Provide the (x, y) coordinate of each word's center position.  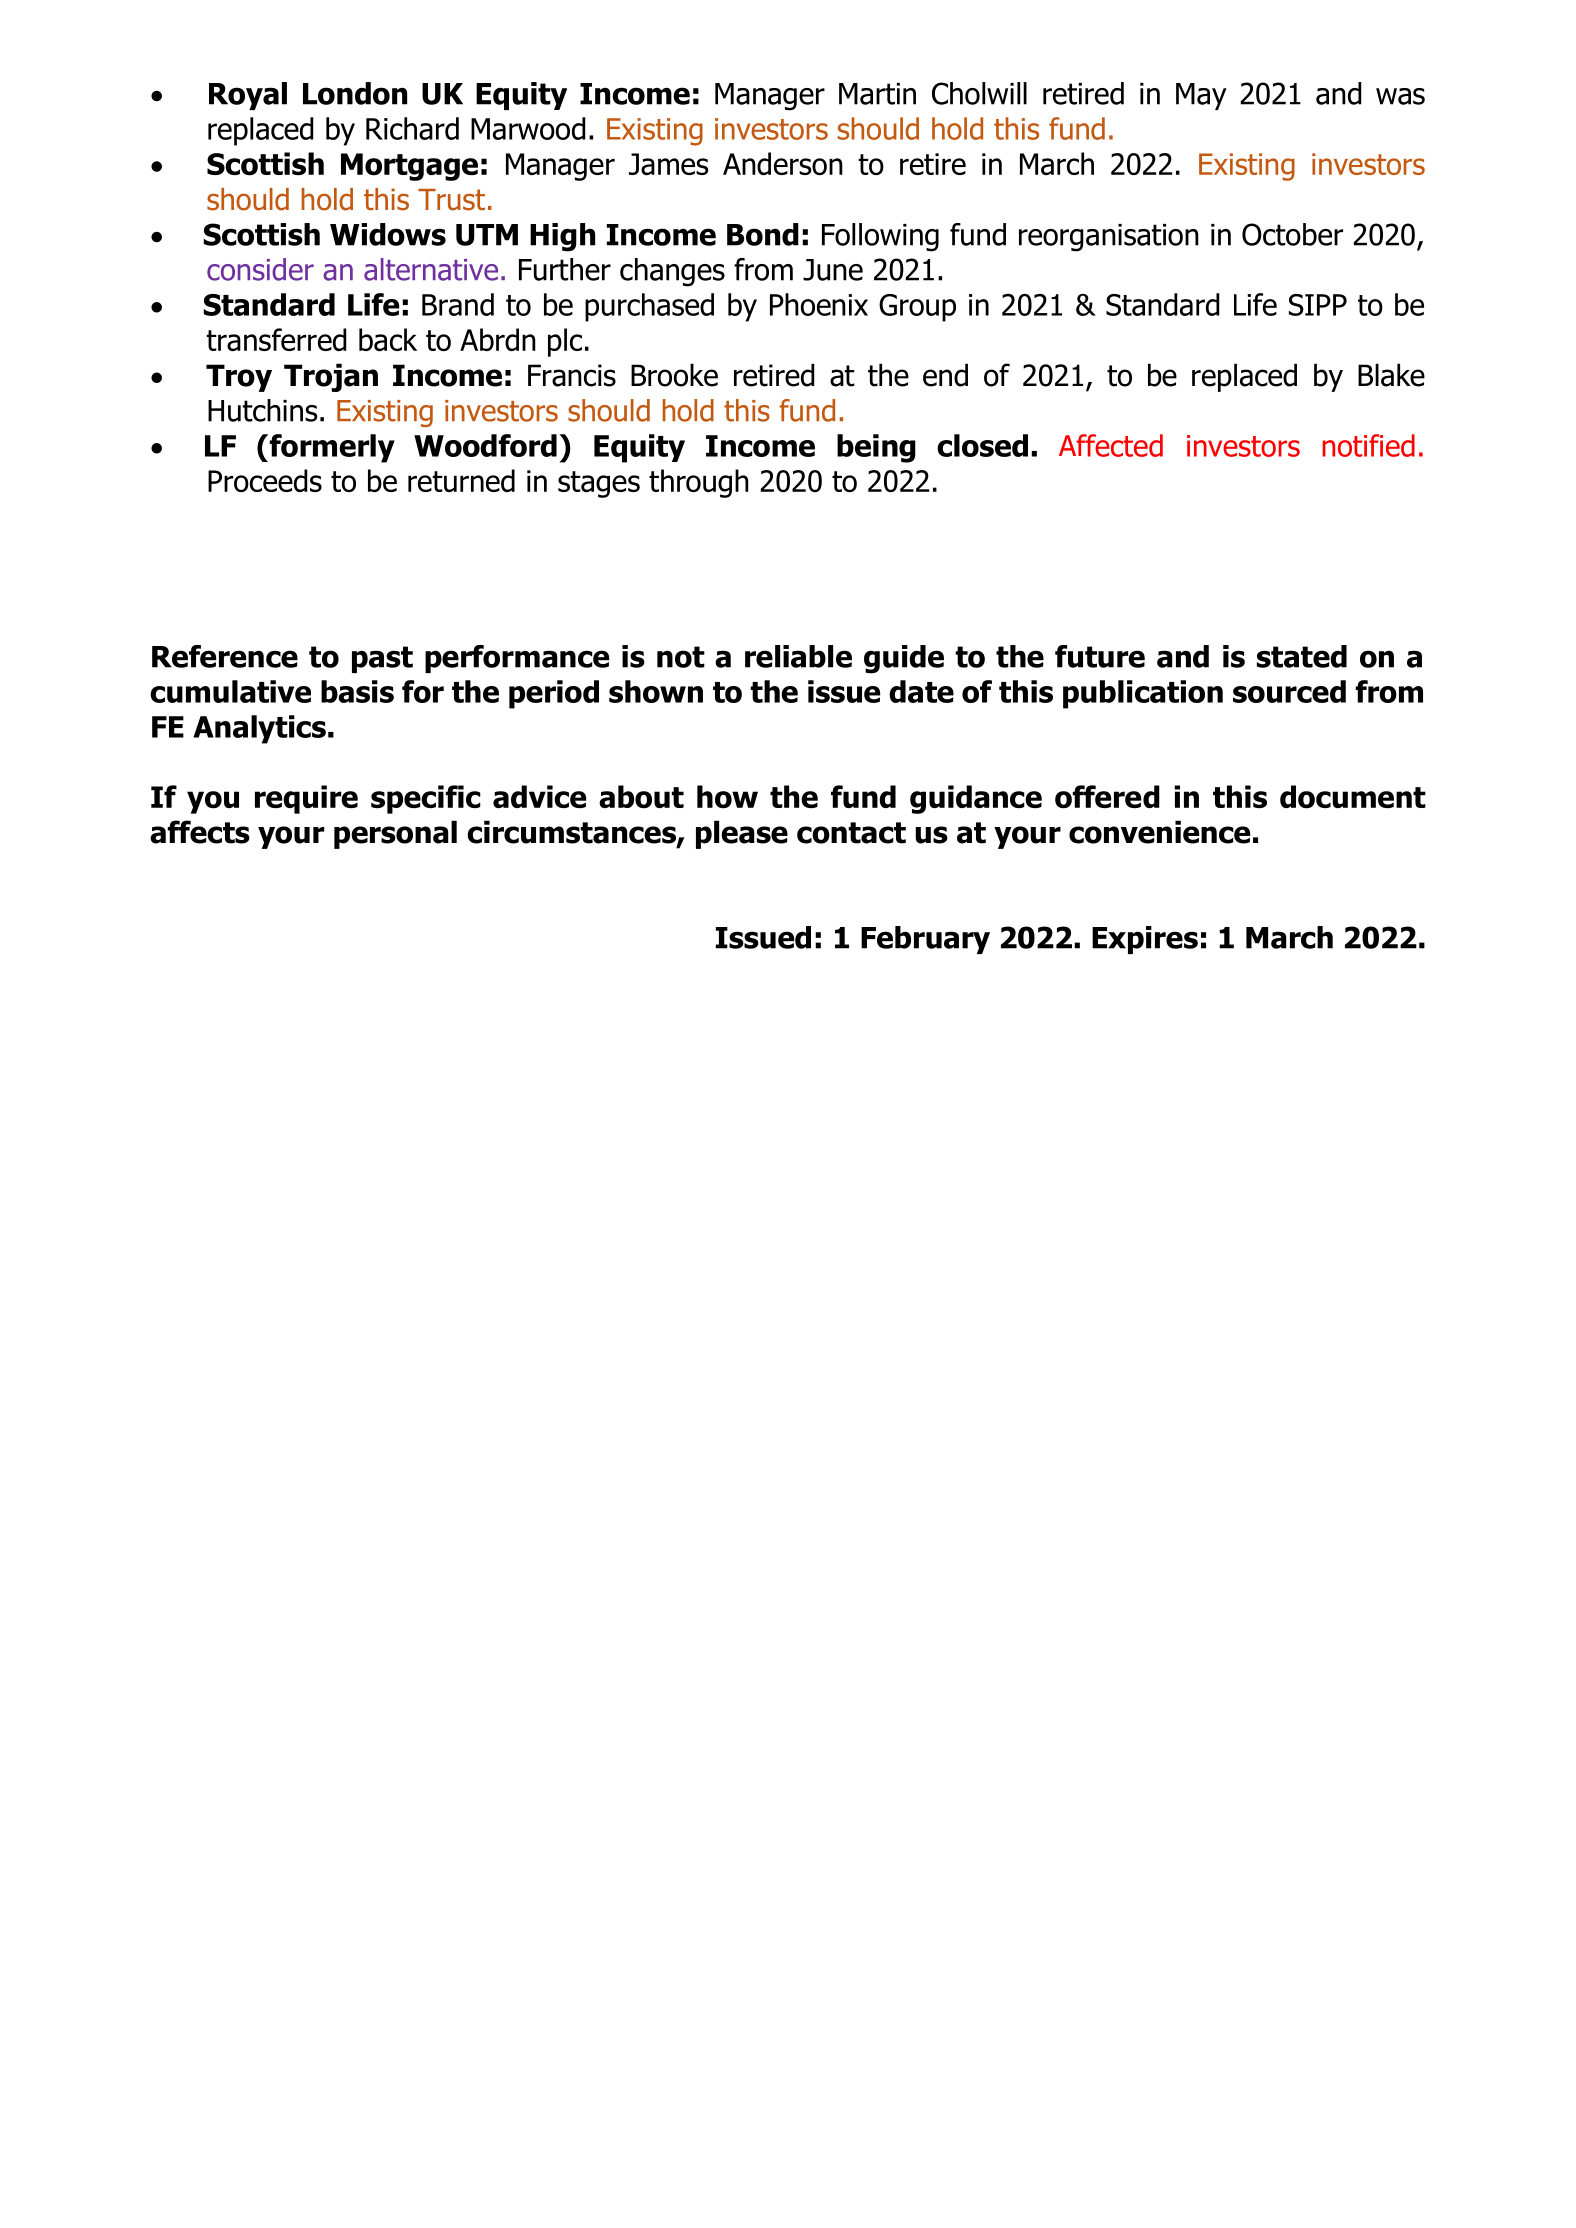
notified (1368, 445)
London (355, 93)
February (925, 940)
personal (395, 834)
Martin (877, 94)
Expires (1145, 940)
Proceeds (265, 480)
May (1201, 96)
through (699, 483)
